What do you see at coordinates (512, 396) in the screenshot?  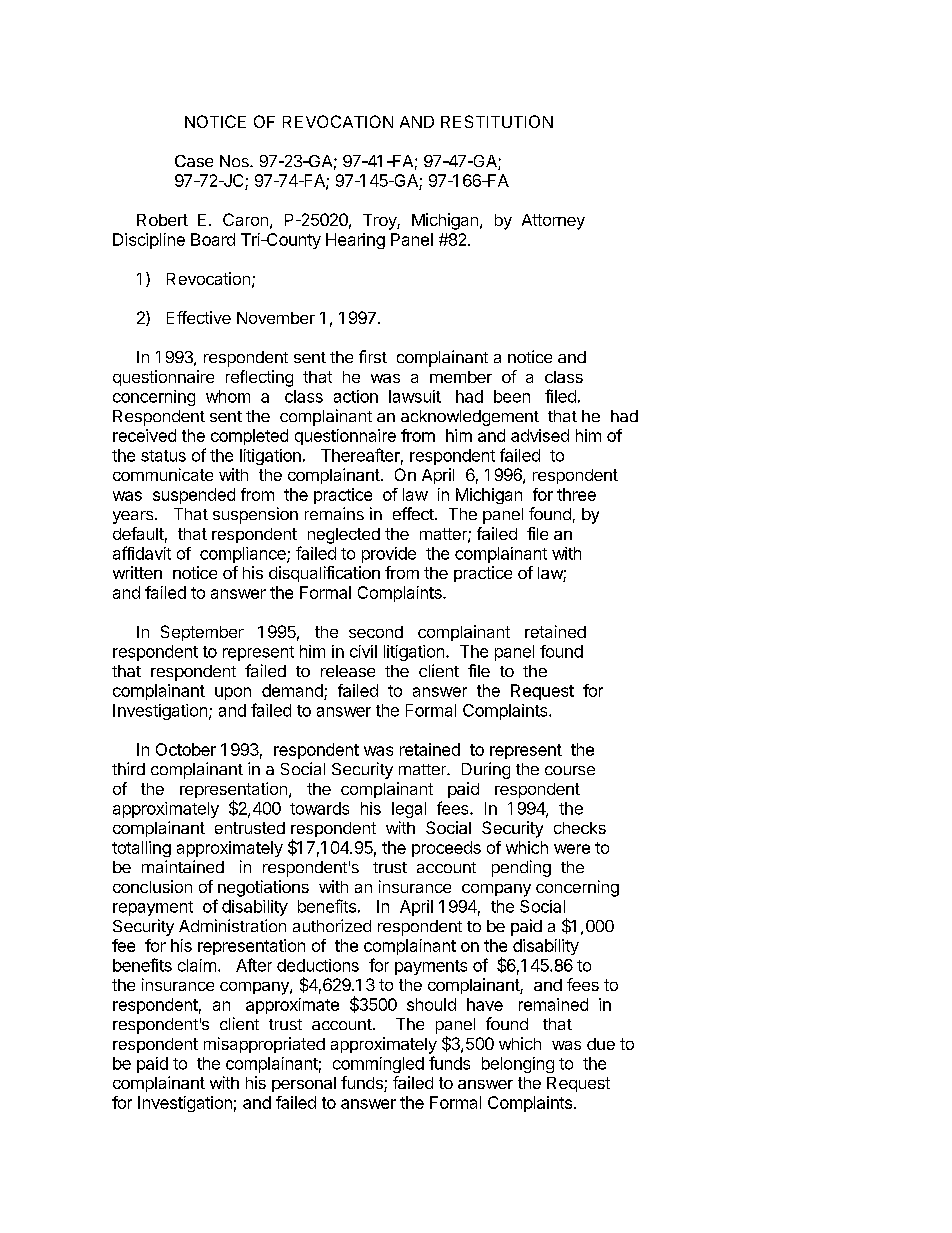 I see `been` at bounding box center [512, 396].
